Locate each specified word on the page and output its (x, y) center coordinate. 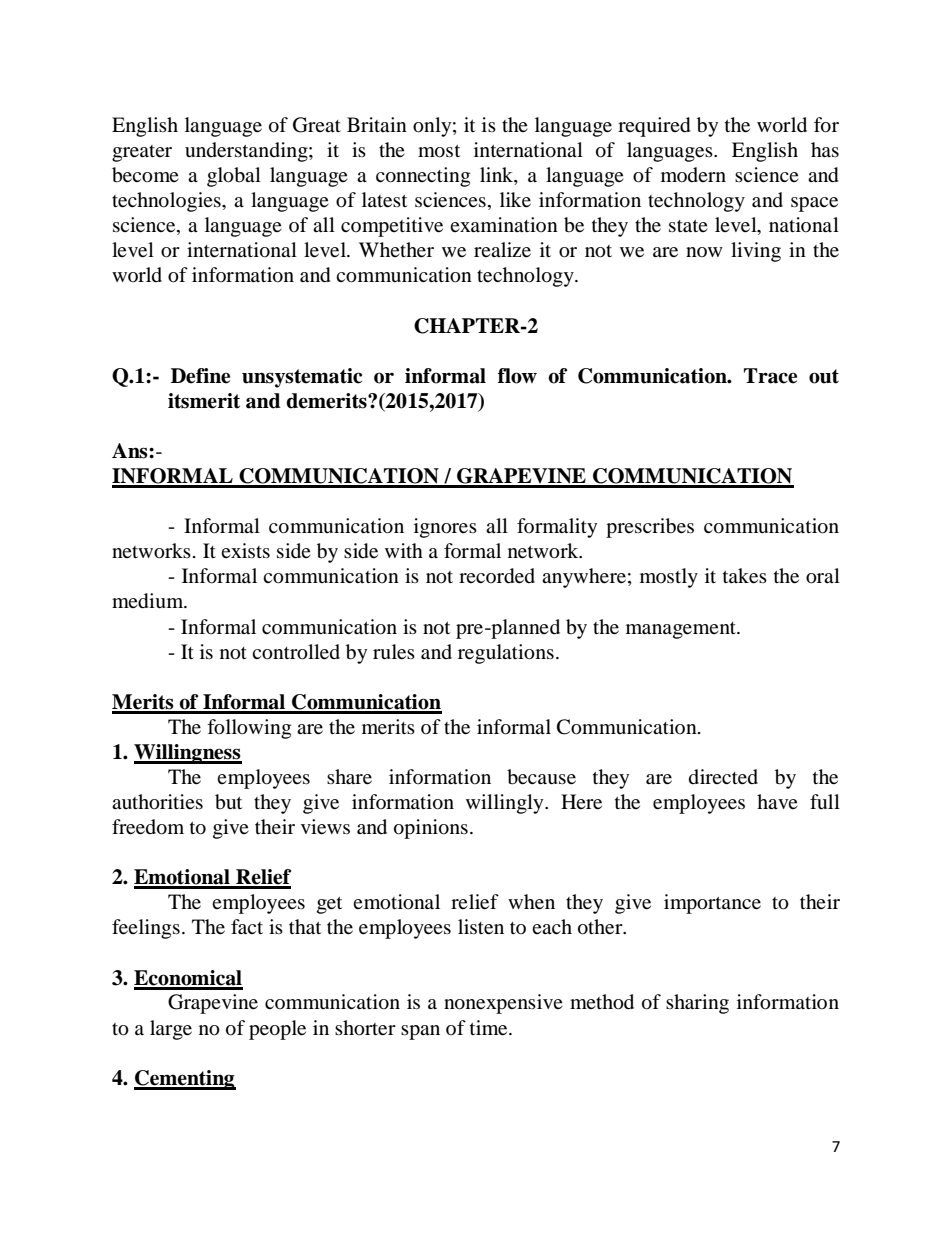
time (490, 1028)
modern (693, 174)
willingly (506, 804)
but (228, 802)
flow (517, 376)
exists (245, 550)
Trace (770, 376)
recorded (497, 576)
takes (745, 576)
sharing (697, 1004)
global (234, 177)
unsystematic (302, 378)
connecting (423, 177)
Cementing (185, 1080)
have (777, 801)
